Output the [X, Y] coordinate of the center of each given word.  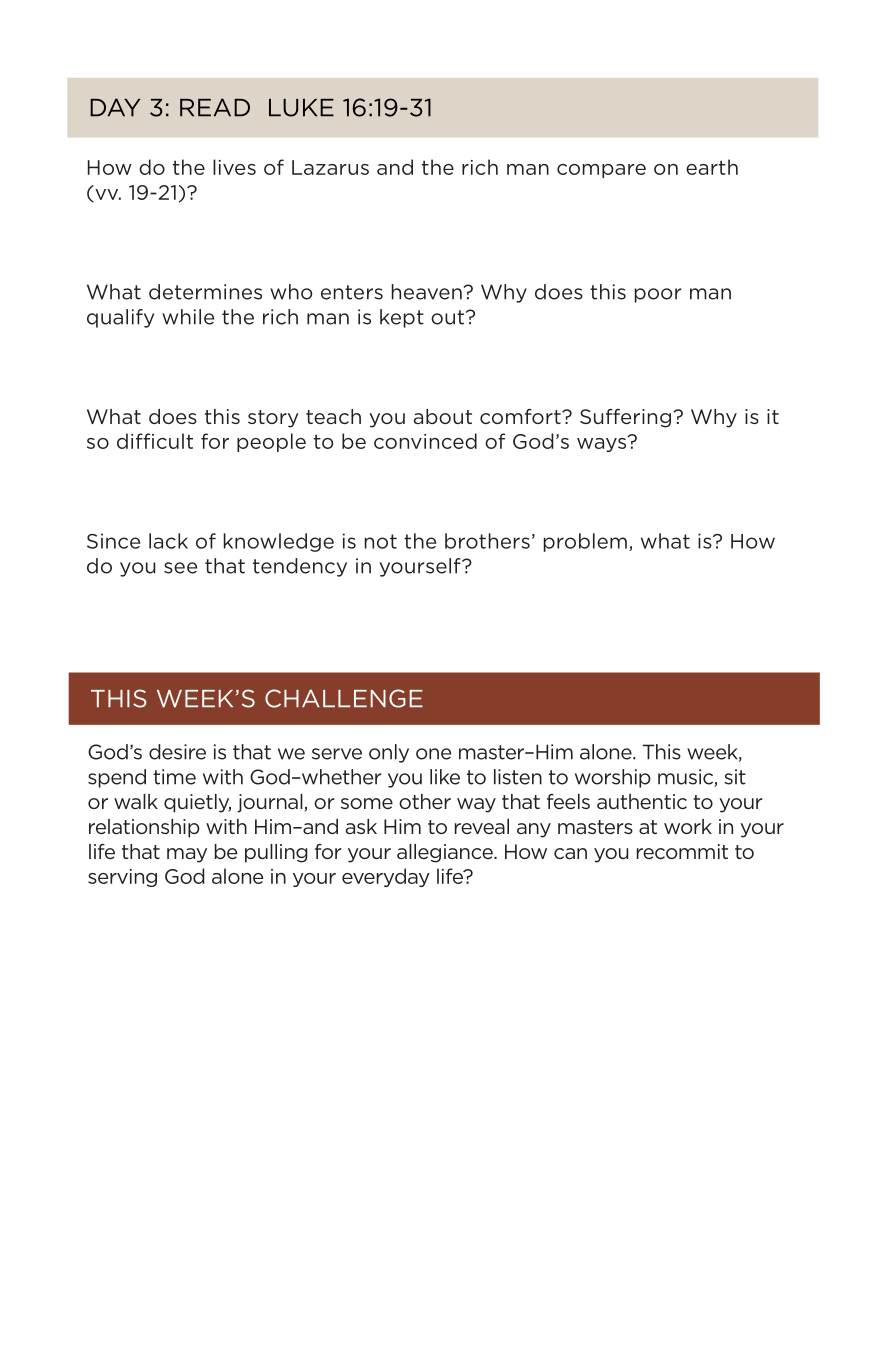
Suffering [625, 418]
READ [215, 107]
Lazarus [330, 167]
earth [712, 167]
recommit [682, 851]
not [381, 541]
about [443, 416]
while [188, 317]
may [187, 855]
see [180, 568]
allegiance [446, 853]
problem [585, 542]
